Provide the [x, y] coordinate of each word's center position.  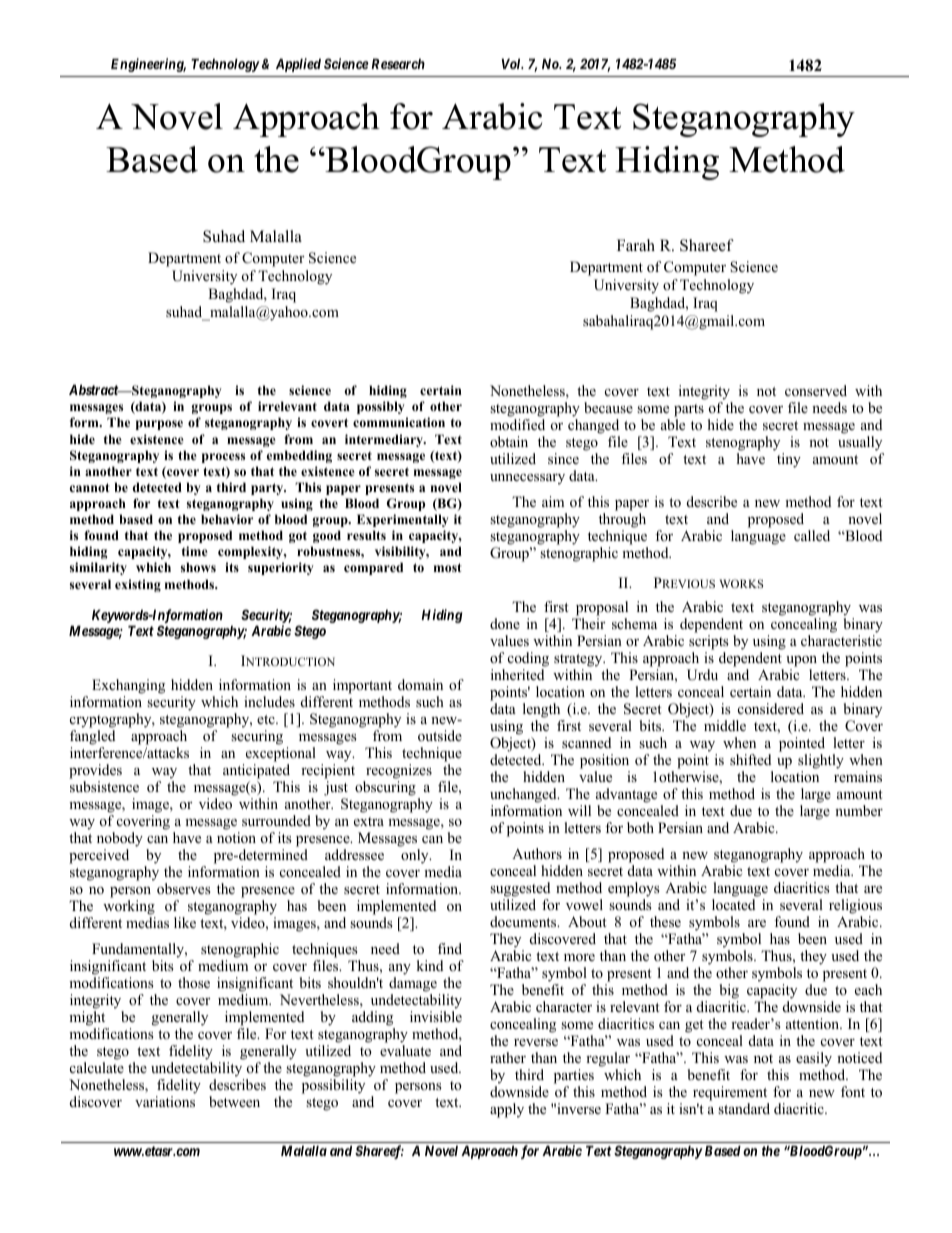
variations [165, 1101]
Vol [512, 63]
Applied [298, 65]
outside [440, 735]
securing [257, 737]
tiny [789, 460]
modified [517, 424]
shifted [750, 759]
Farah [636, 245]
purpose [159, 425]
